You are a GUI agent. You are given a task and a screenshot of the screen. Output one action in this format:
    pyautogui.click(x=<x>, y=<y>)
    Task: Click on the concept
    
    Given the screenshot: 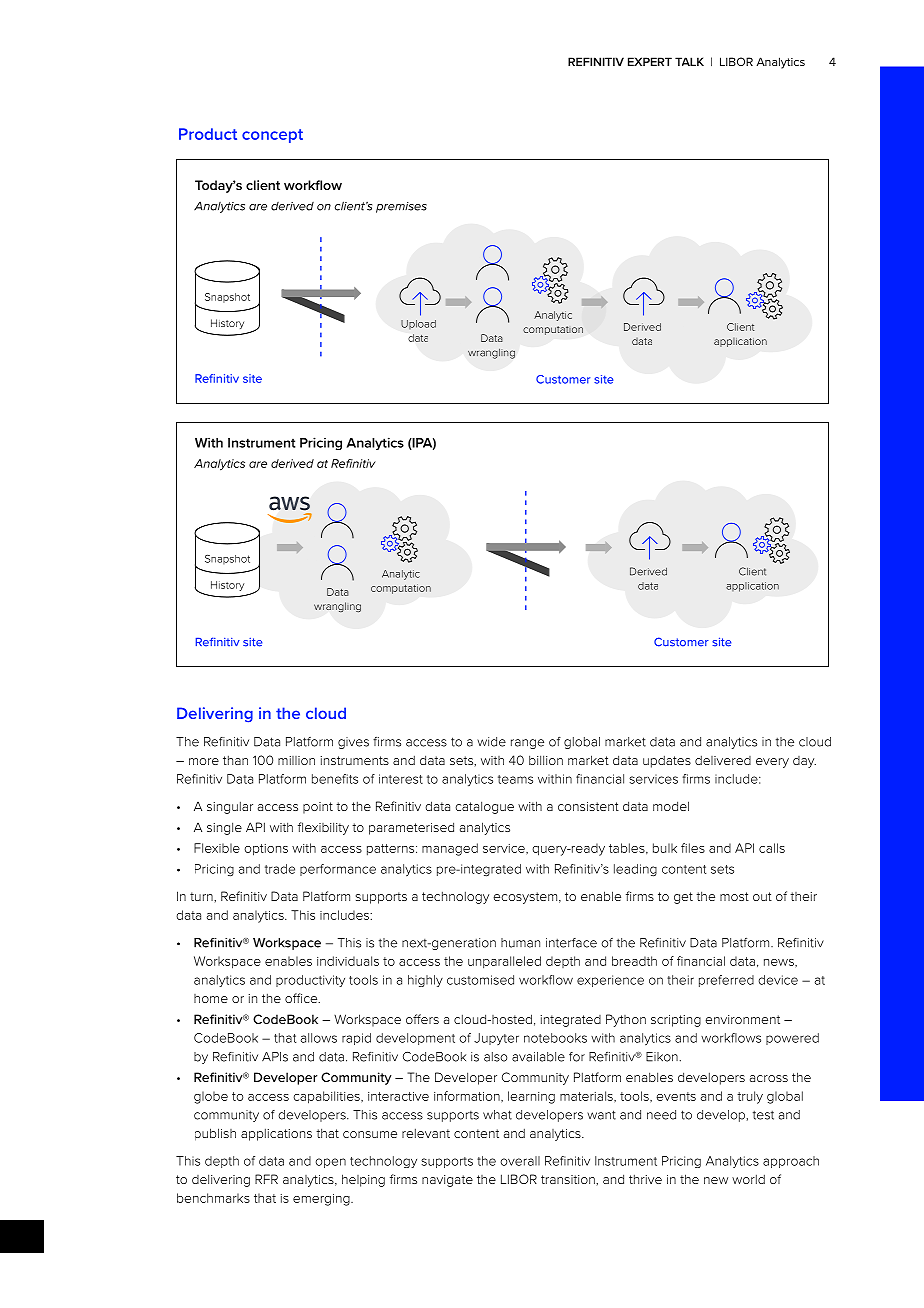 What is the action you would take?
    pyautogui.click(x=272, y=136)
